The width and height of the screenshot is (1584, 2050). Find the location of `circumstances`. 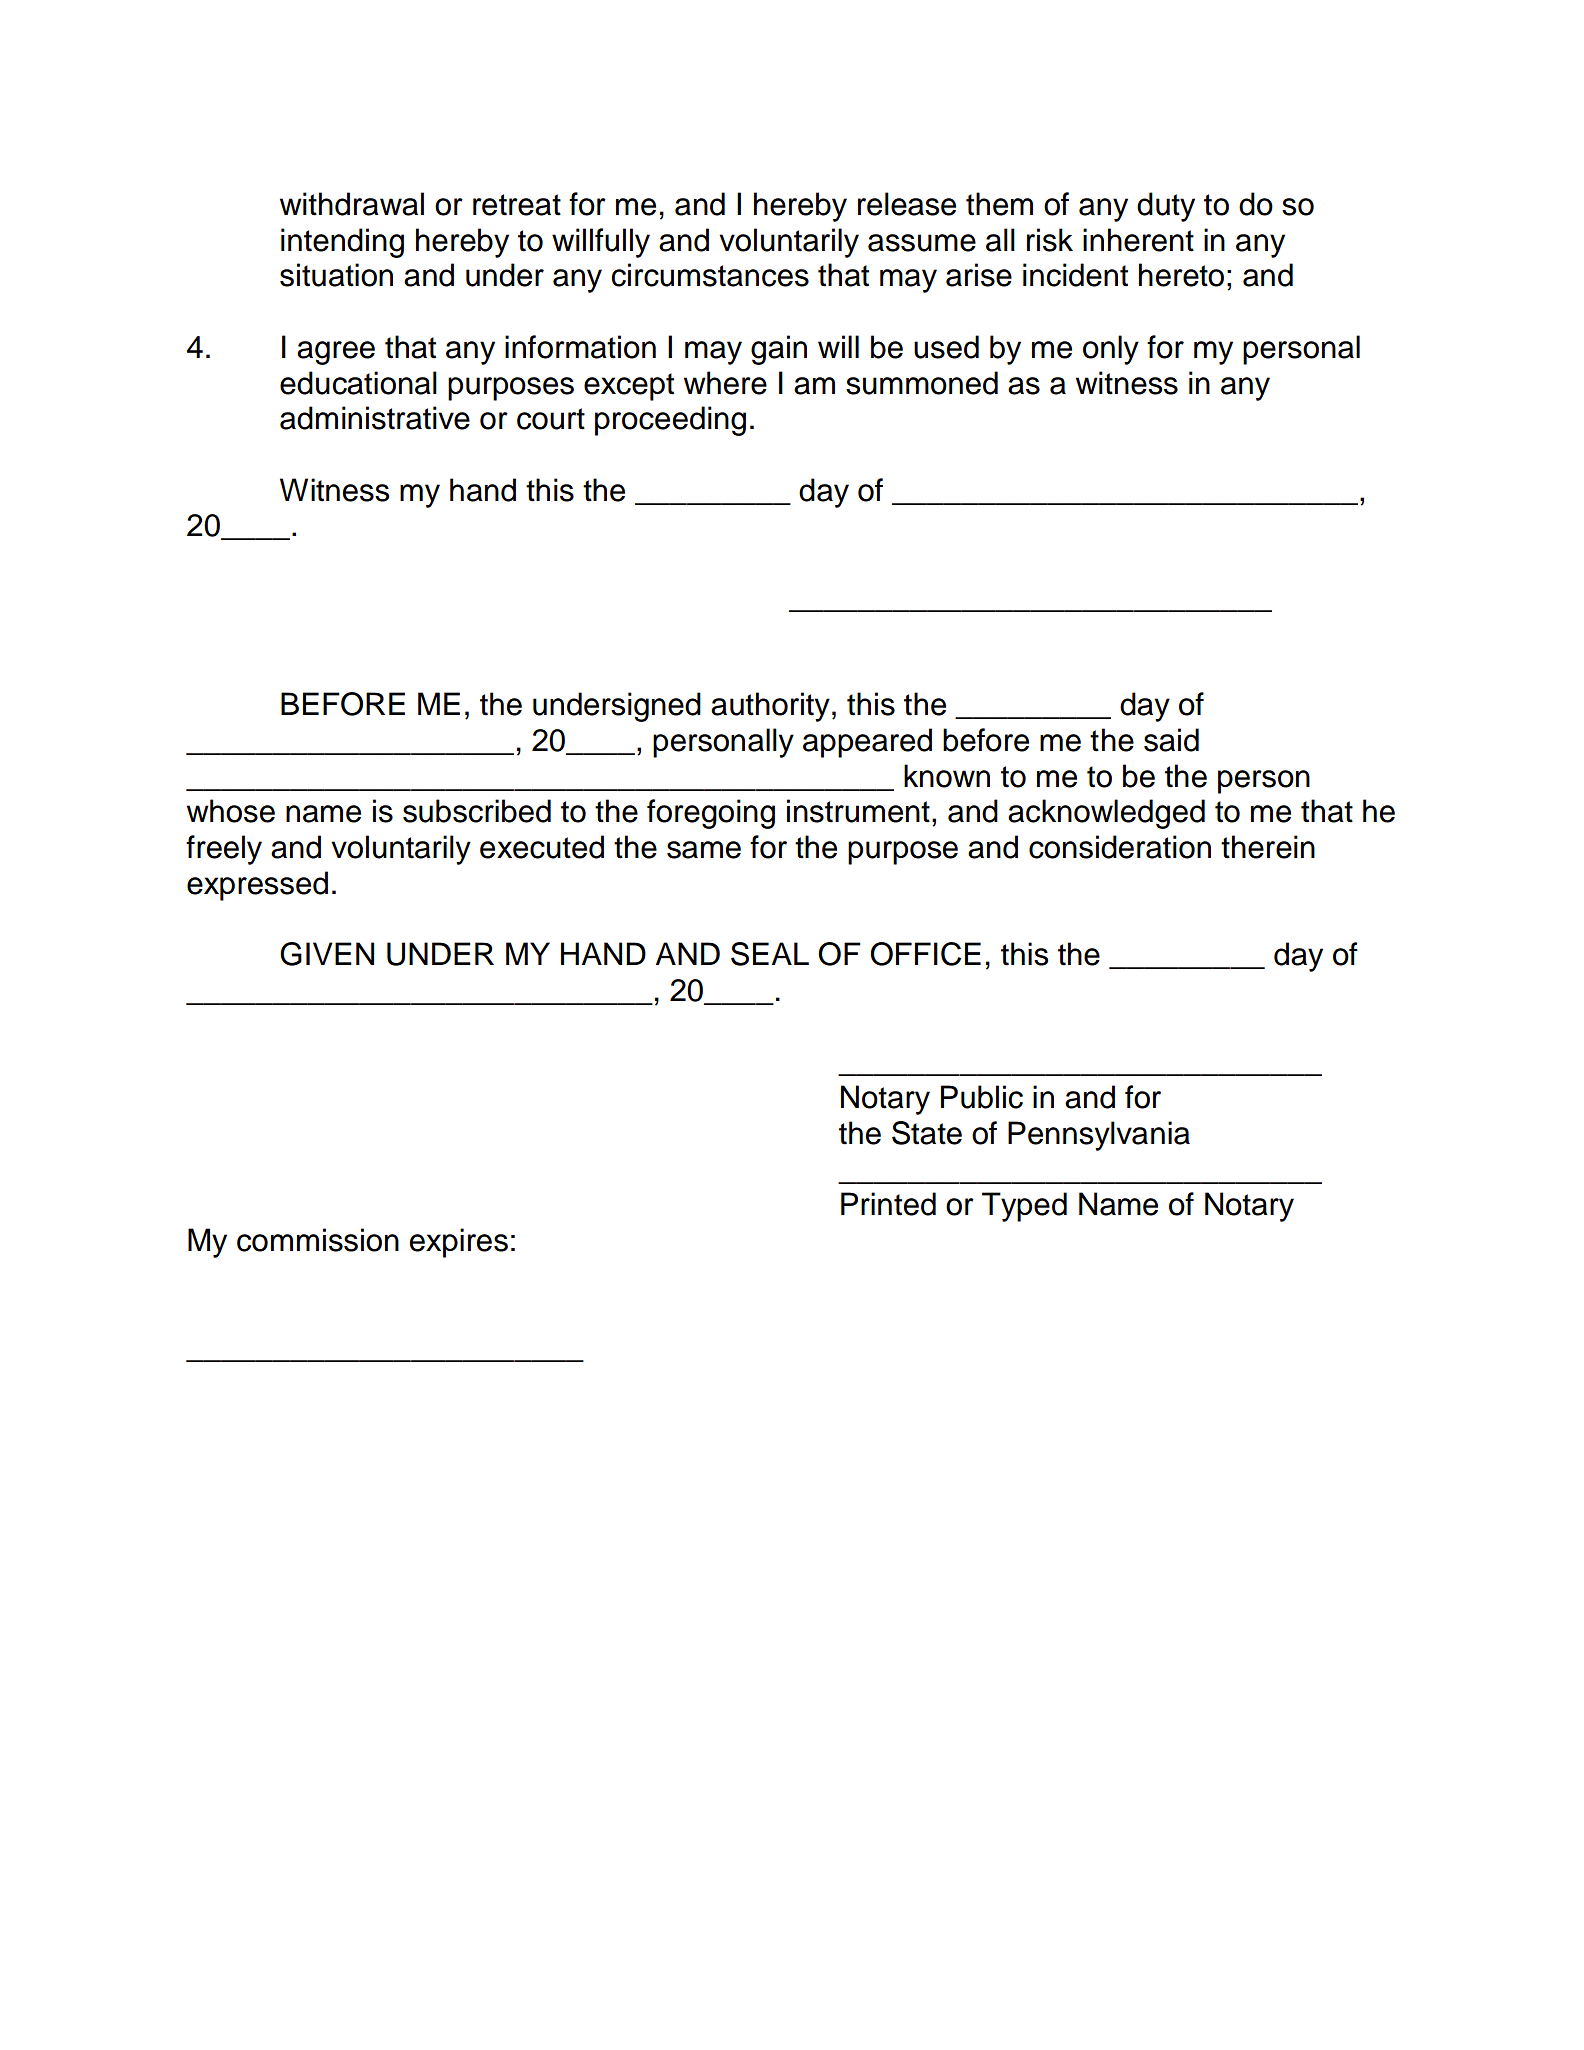

circumstances is located at coordinates (710, 275).
